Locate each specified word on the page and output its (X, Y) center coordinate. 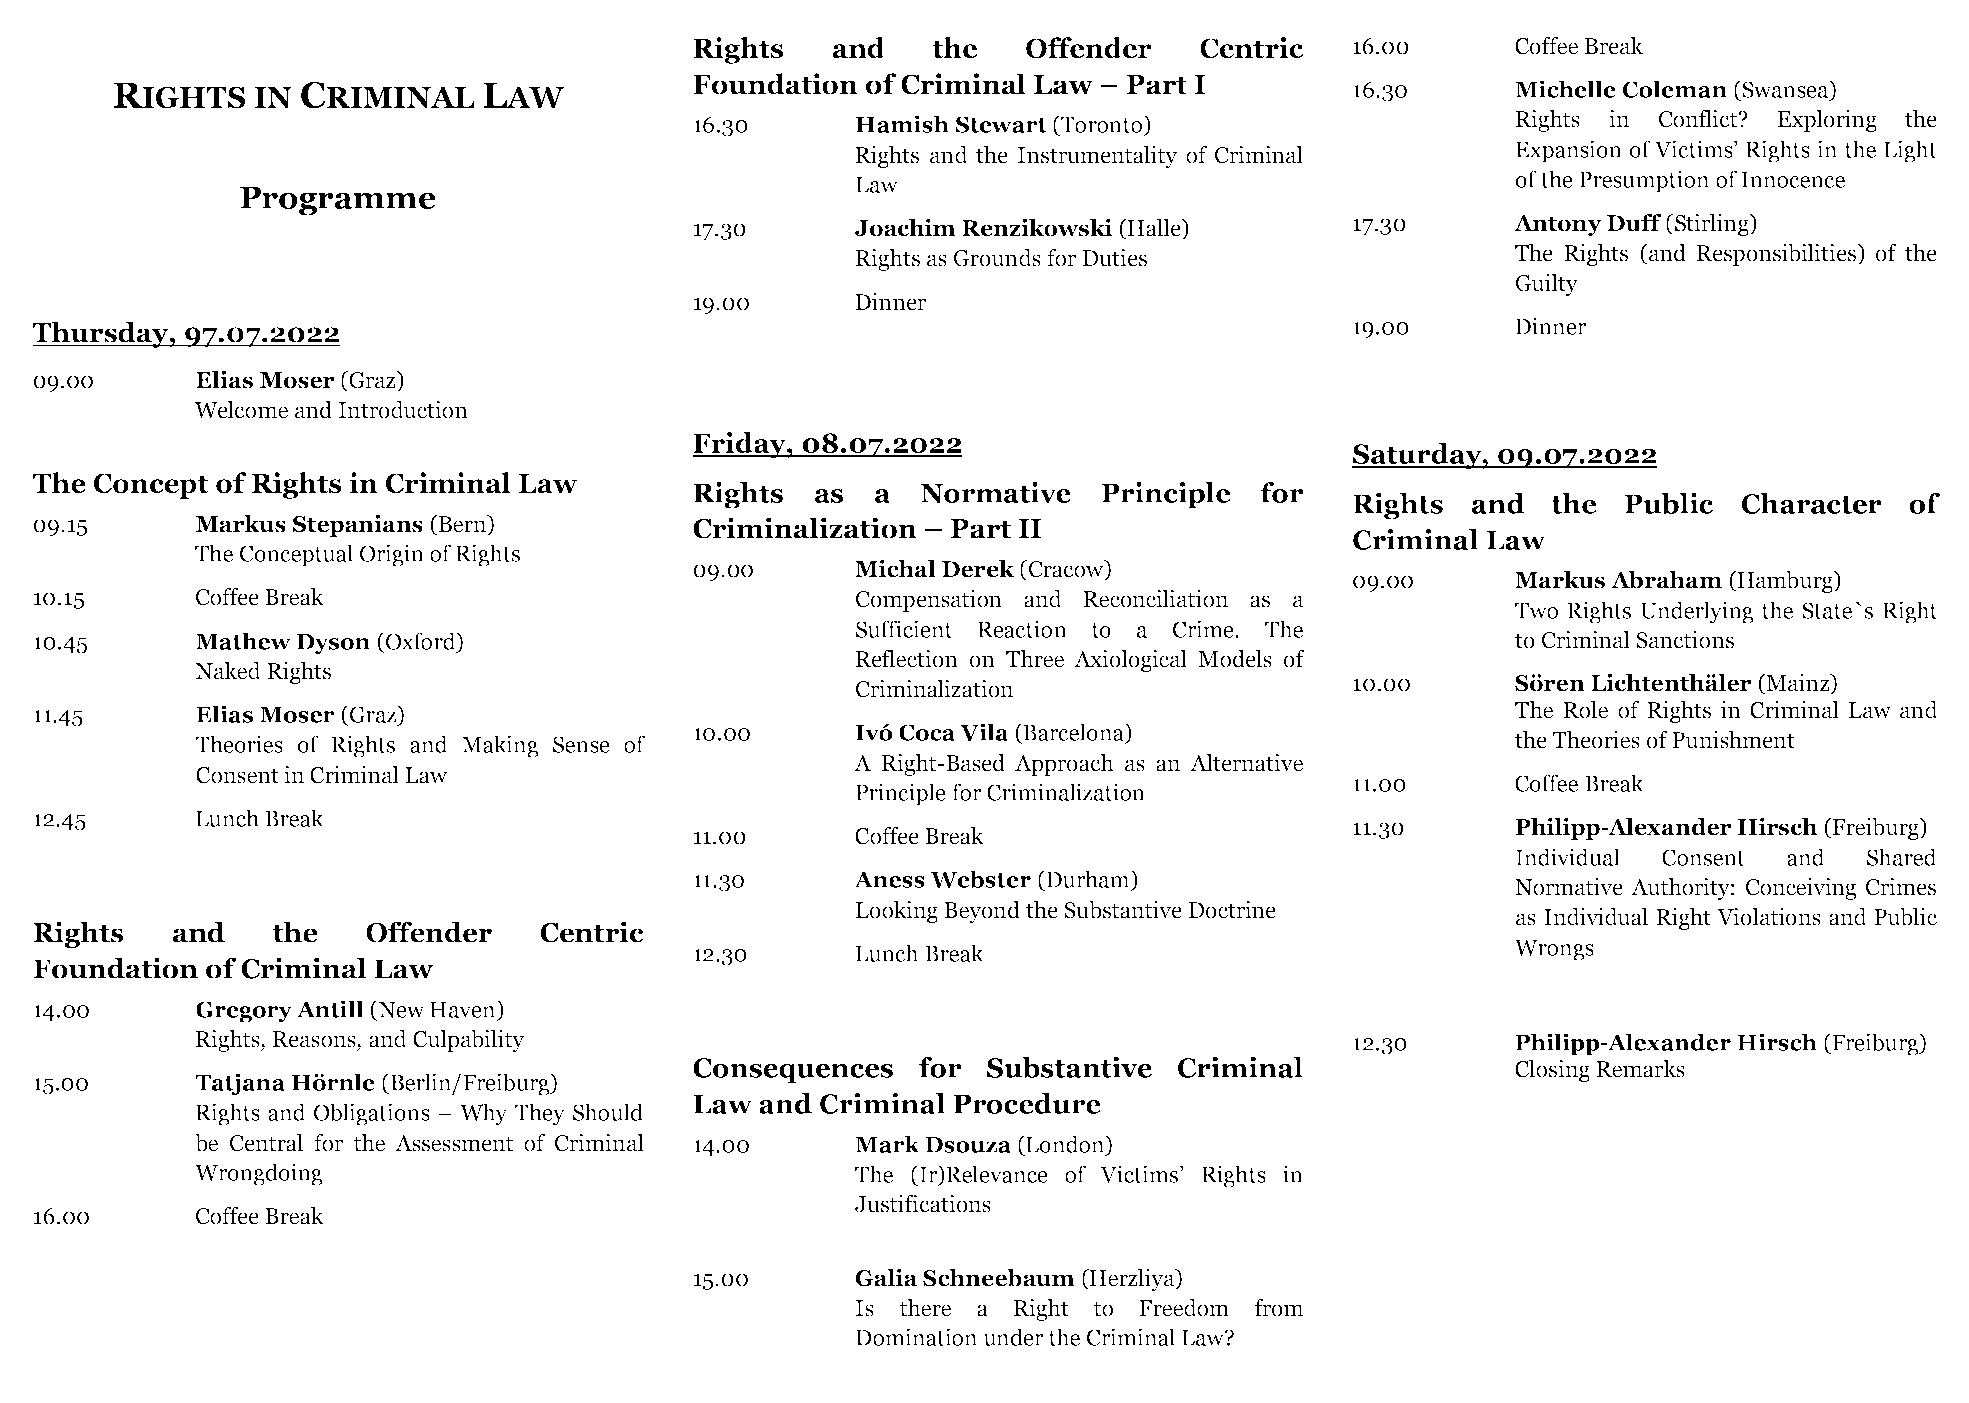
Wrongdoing (258, 1174)
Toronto (1101, 125)
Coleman (1675, 89)
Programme (337, 201)
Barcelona (1074, 732)
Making (500, 746)
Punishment (1733, 740)
